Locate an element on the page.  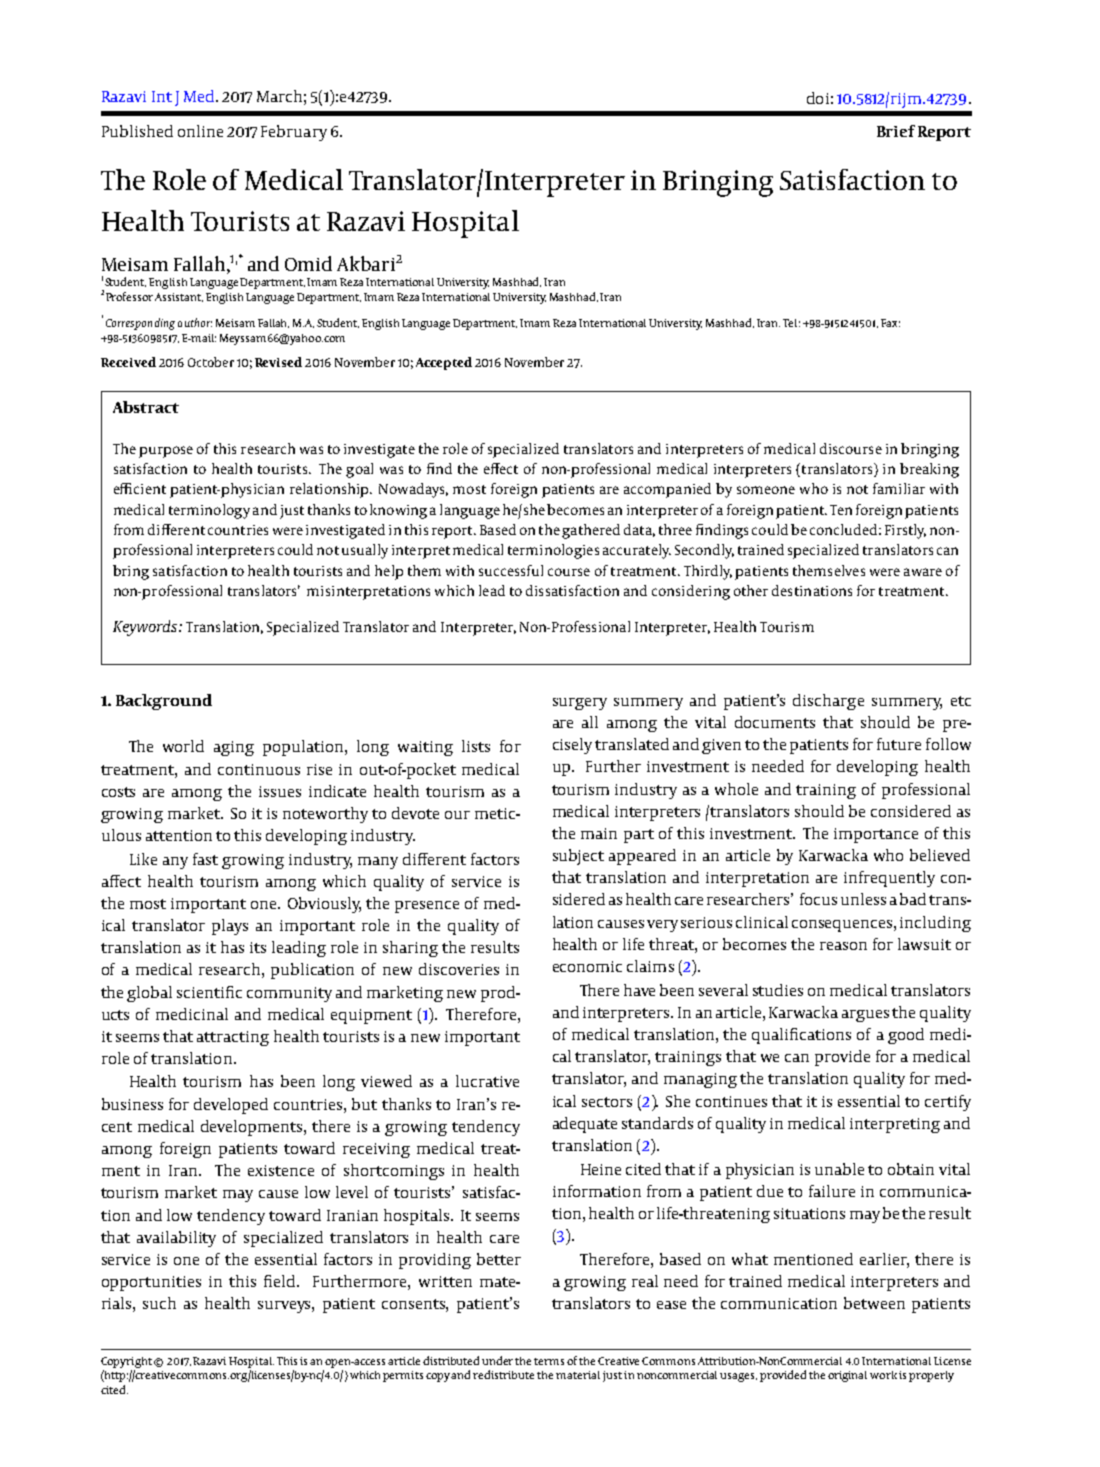
field is located at coordinates (281, 1281).
